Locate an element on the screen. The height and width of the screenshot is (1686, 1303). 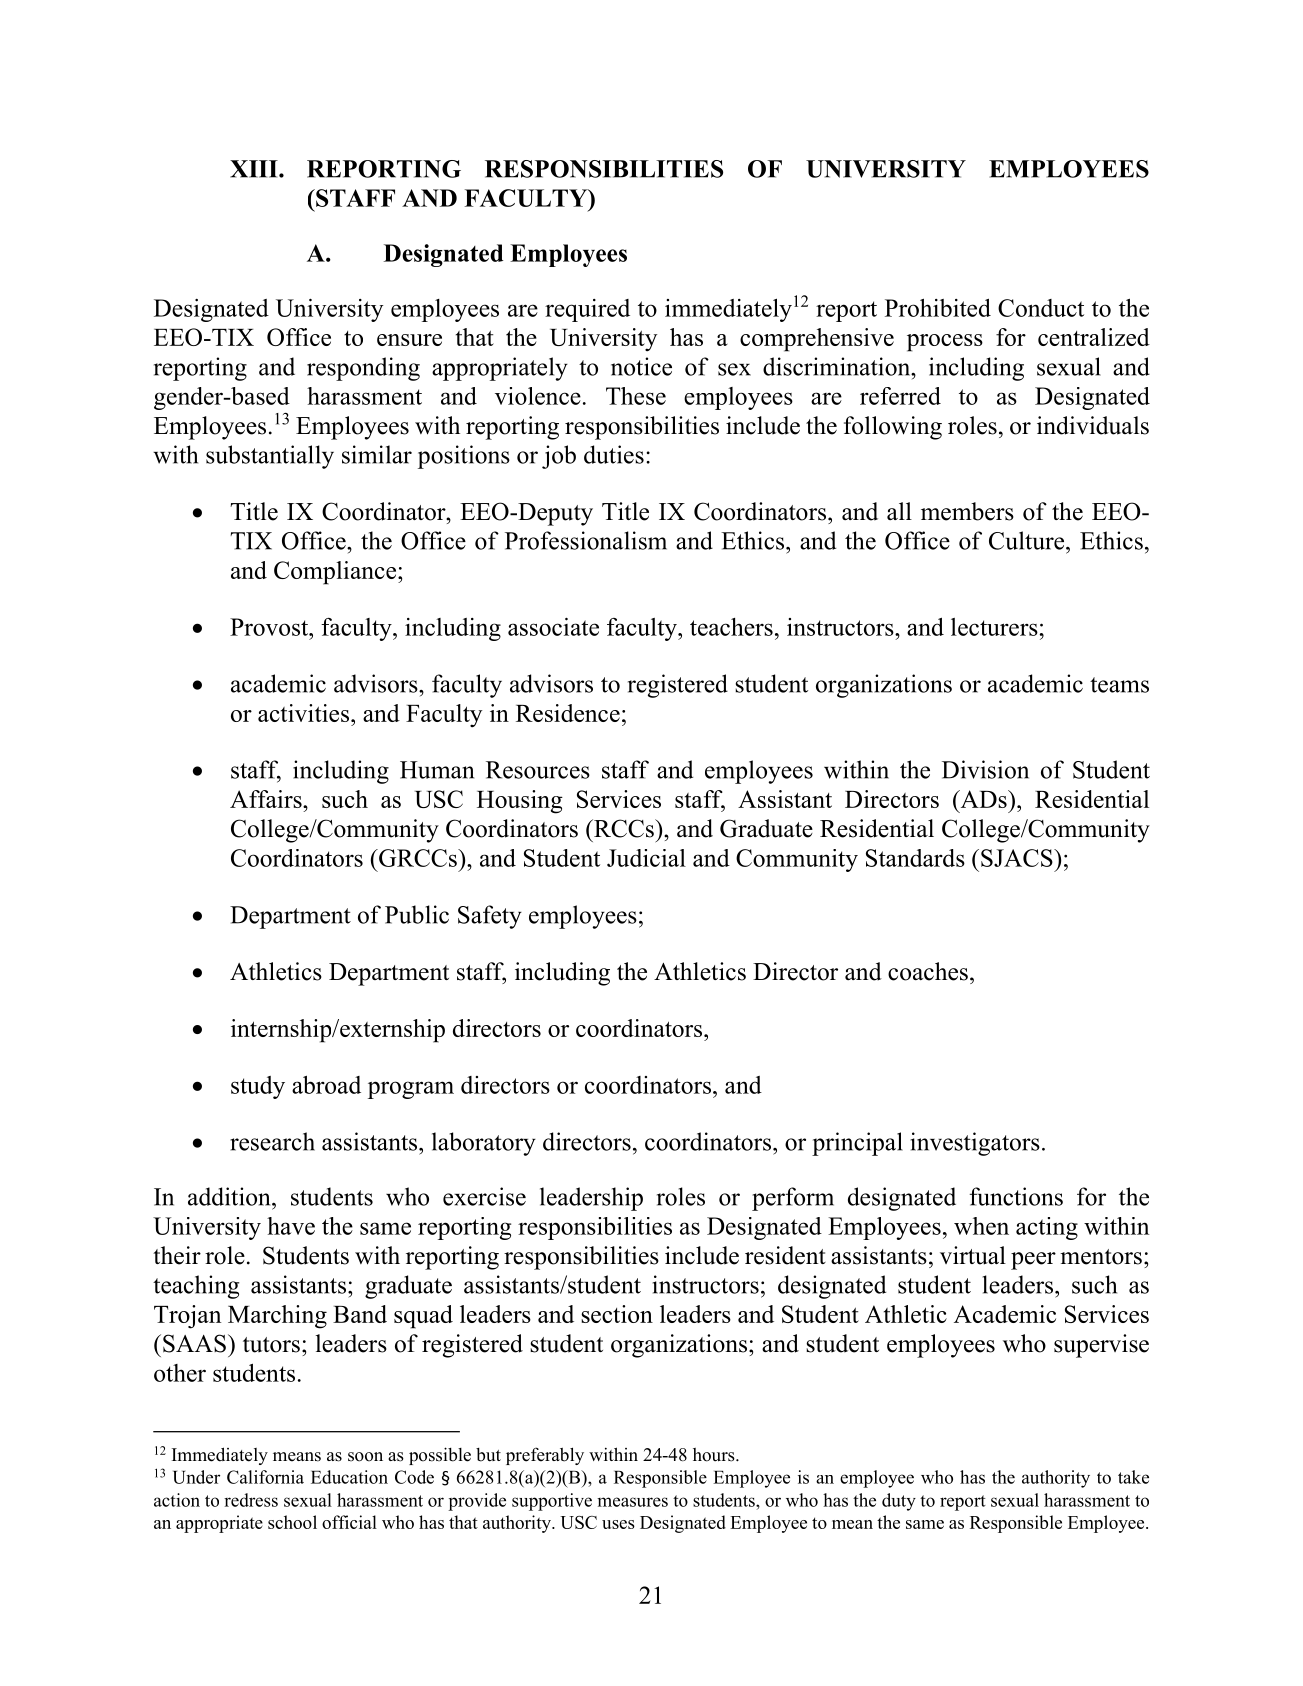
Affairs is located at coordinates (267, 799).
